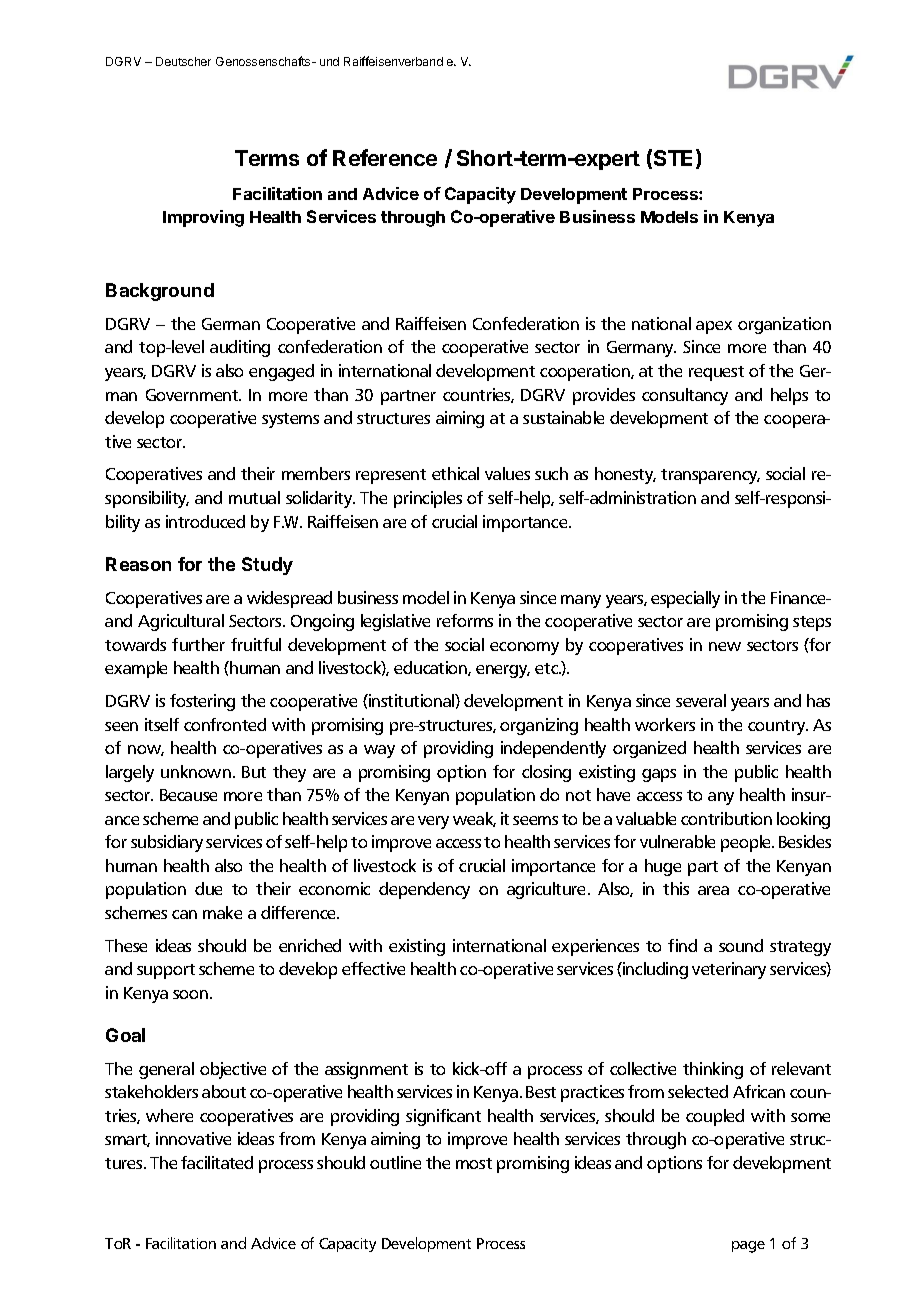 The image size is (924, 1308). Describe the element at coordinates (385, 157) in the image. I see `Reference` at that location.
